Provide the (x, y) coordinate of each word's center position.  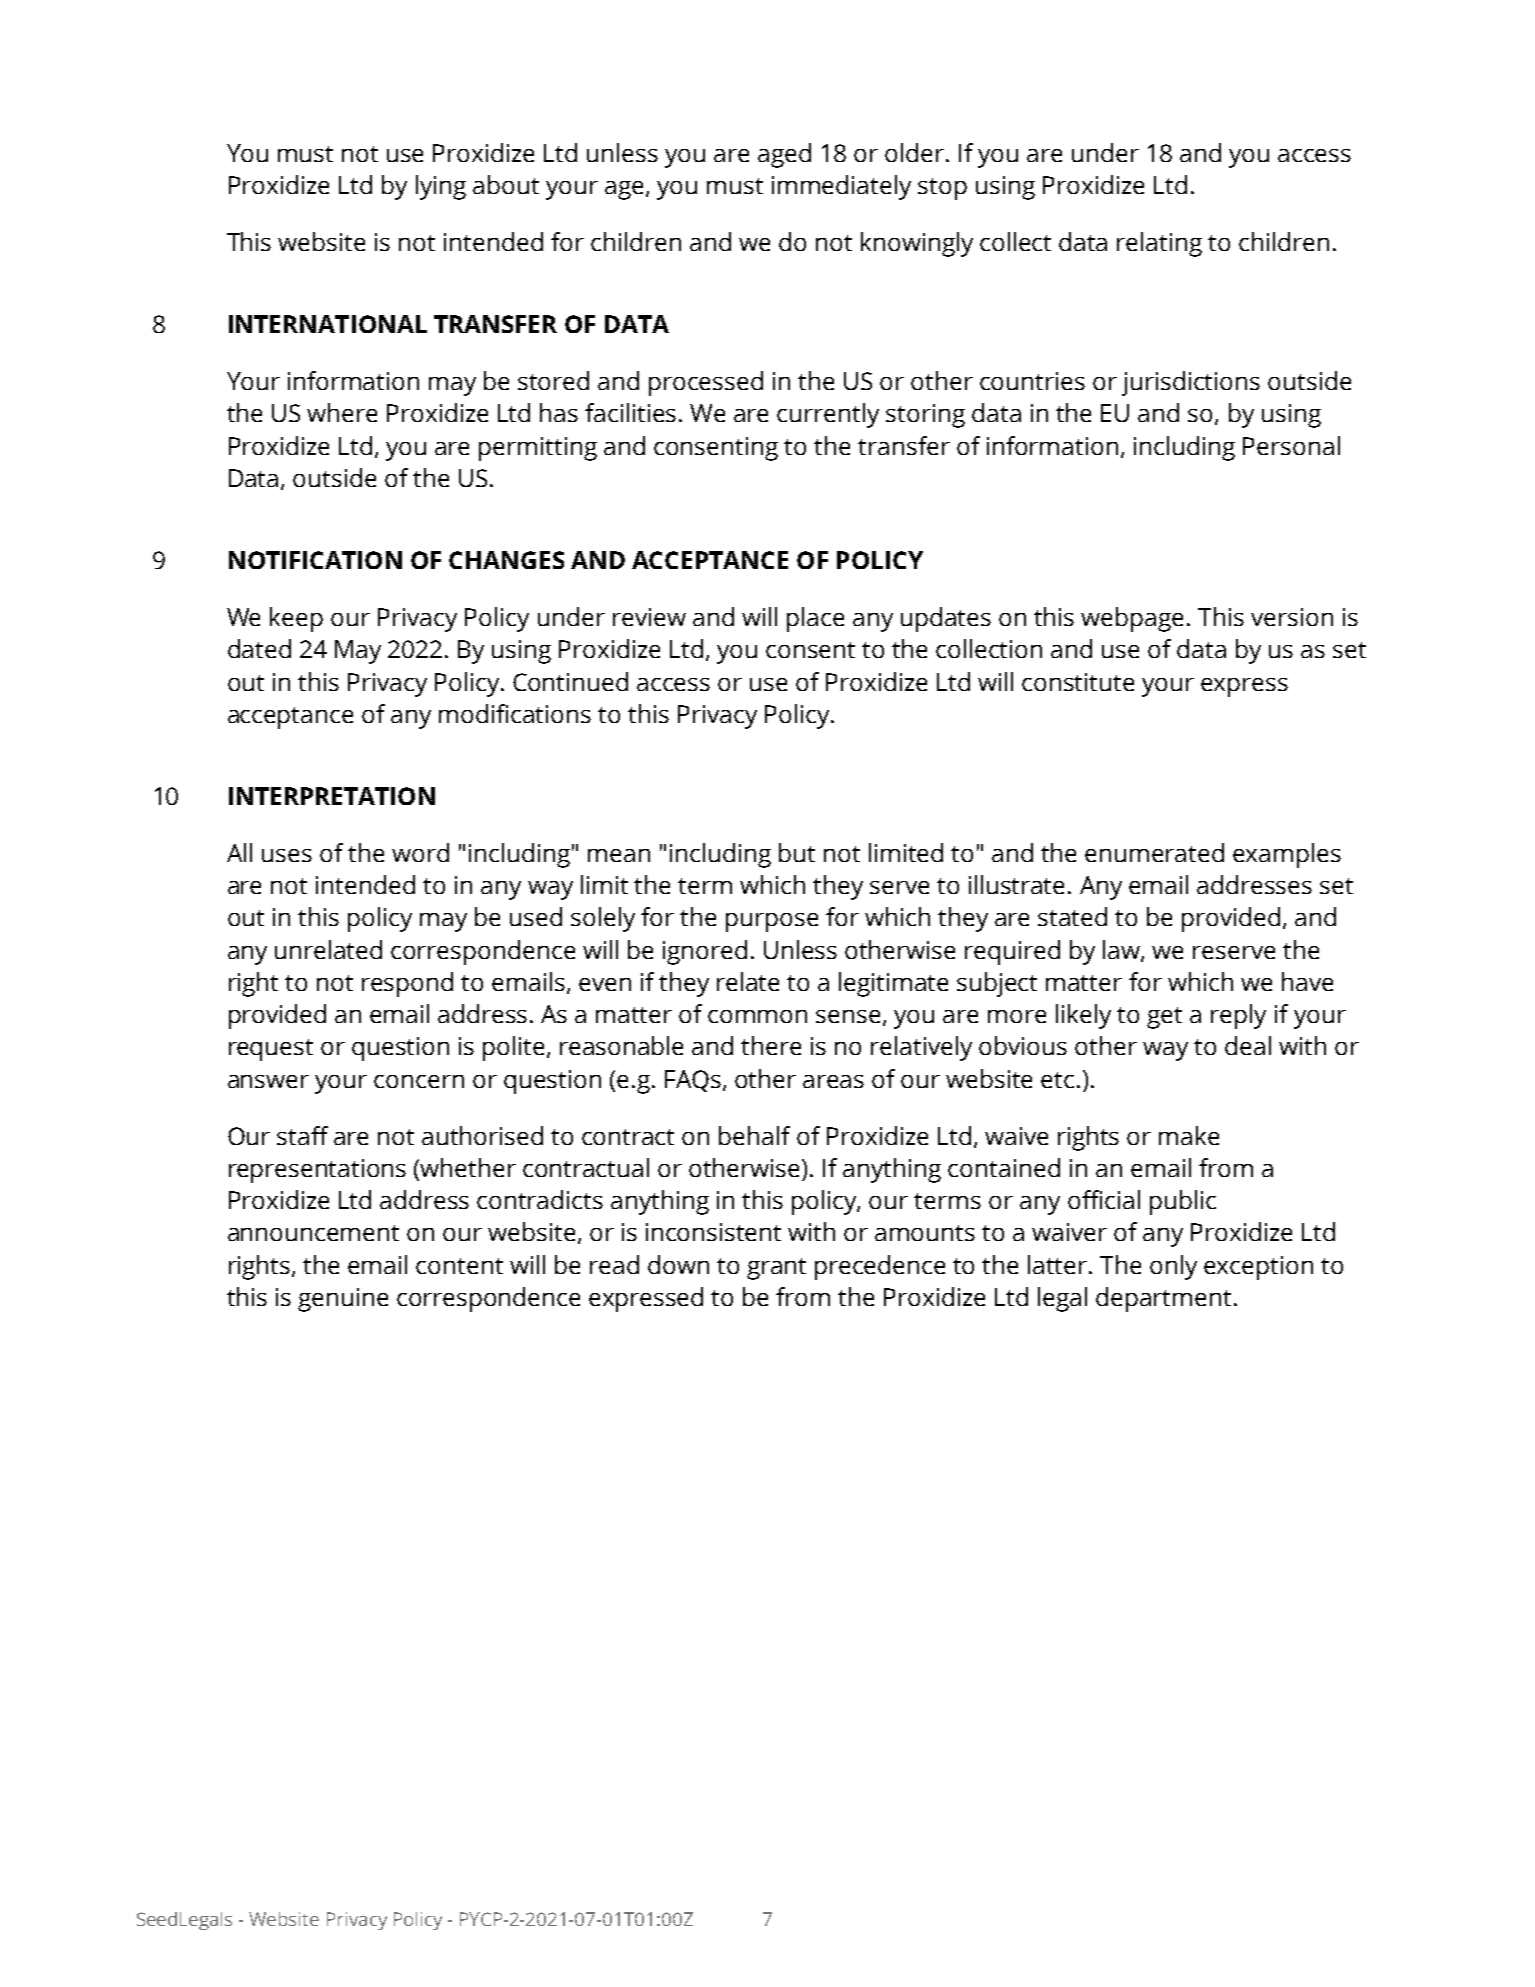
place (815, 619)
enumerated (1154, 852)
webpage (1132, 619)
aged (784, 155)
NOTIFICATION (315, 560)
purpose (772, 922)
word (420, 852)
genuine (343, 1300)
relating (1159, 244)
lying (441, 187)
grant (776, 1269)
